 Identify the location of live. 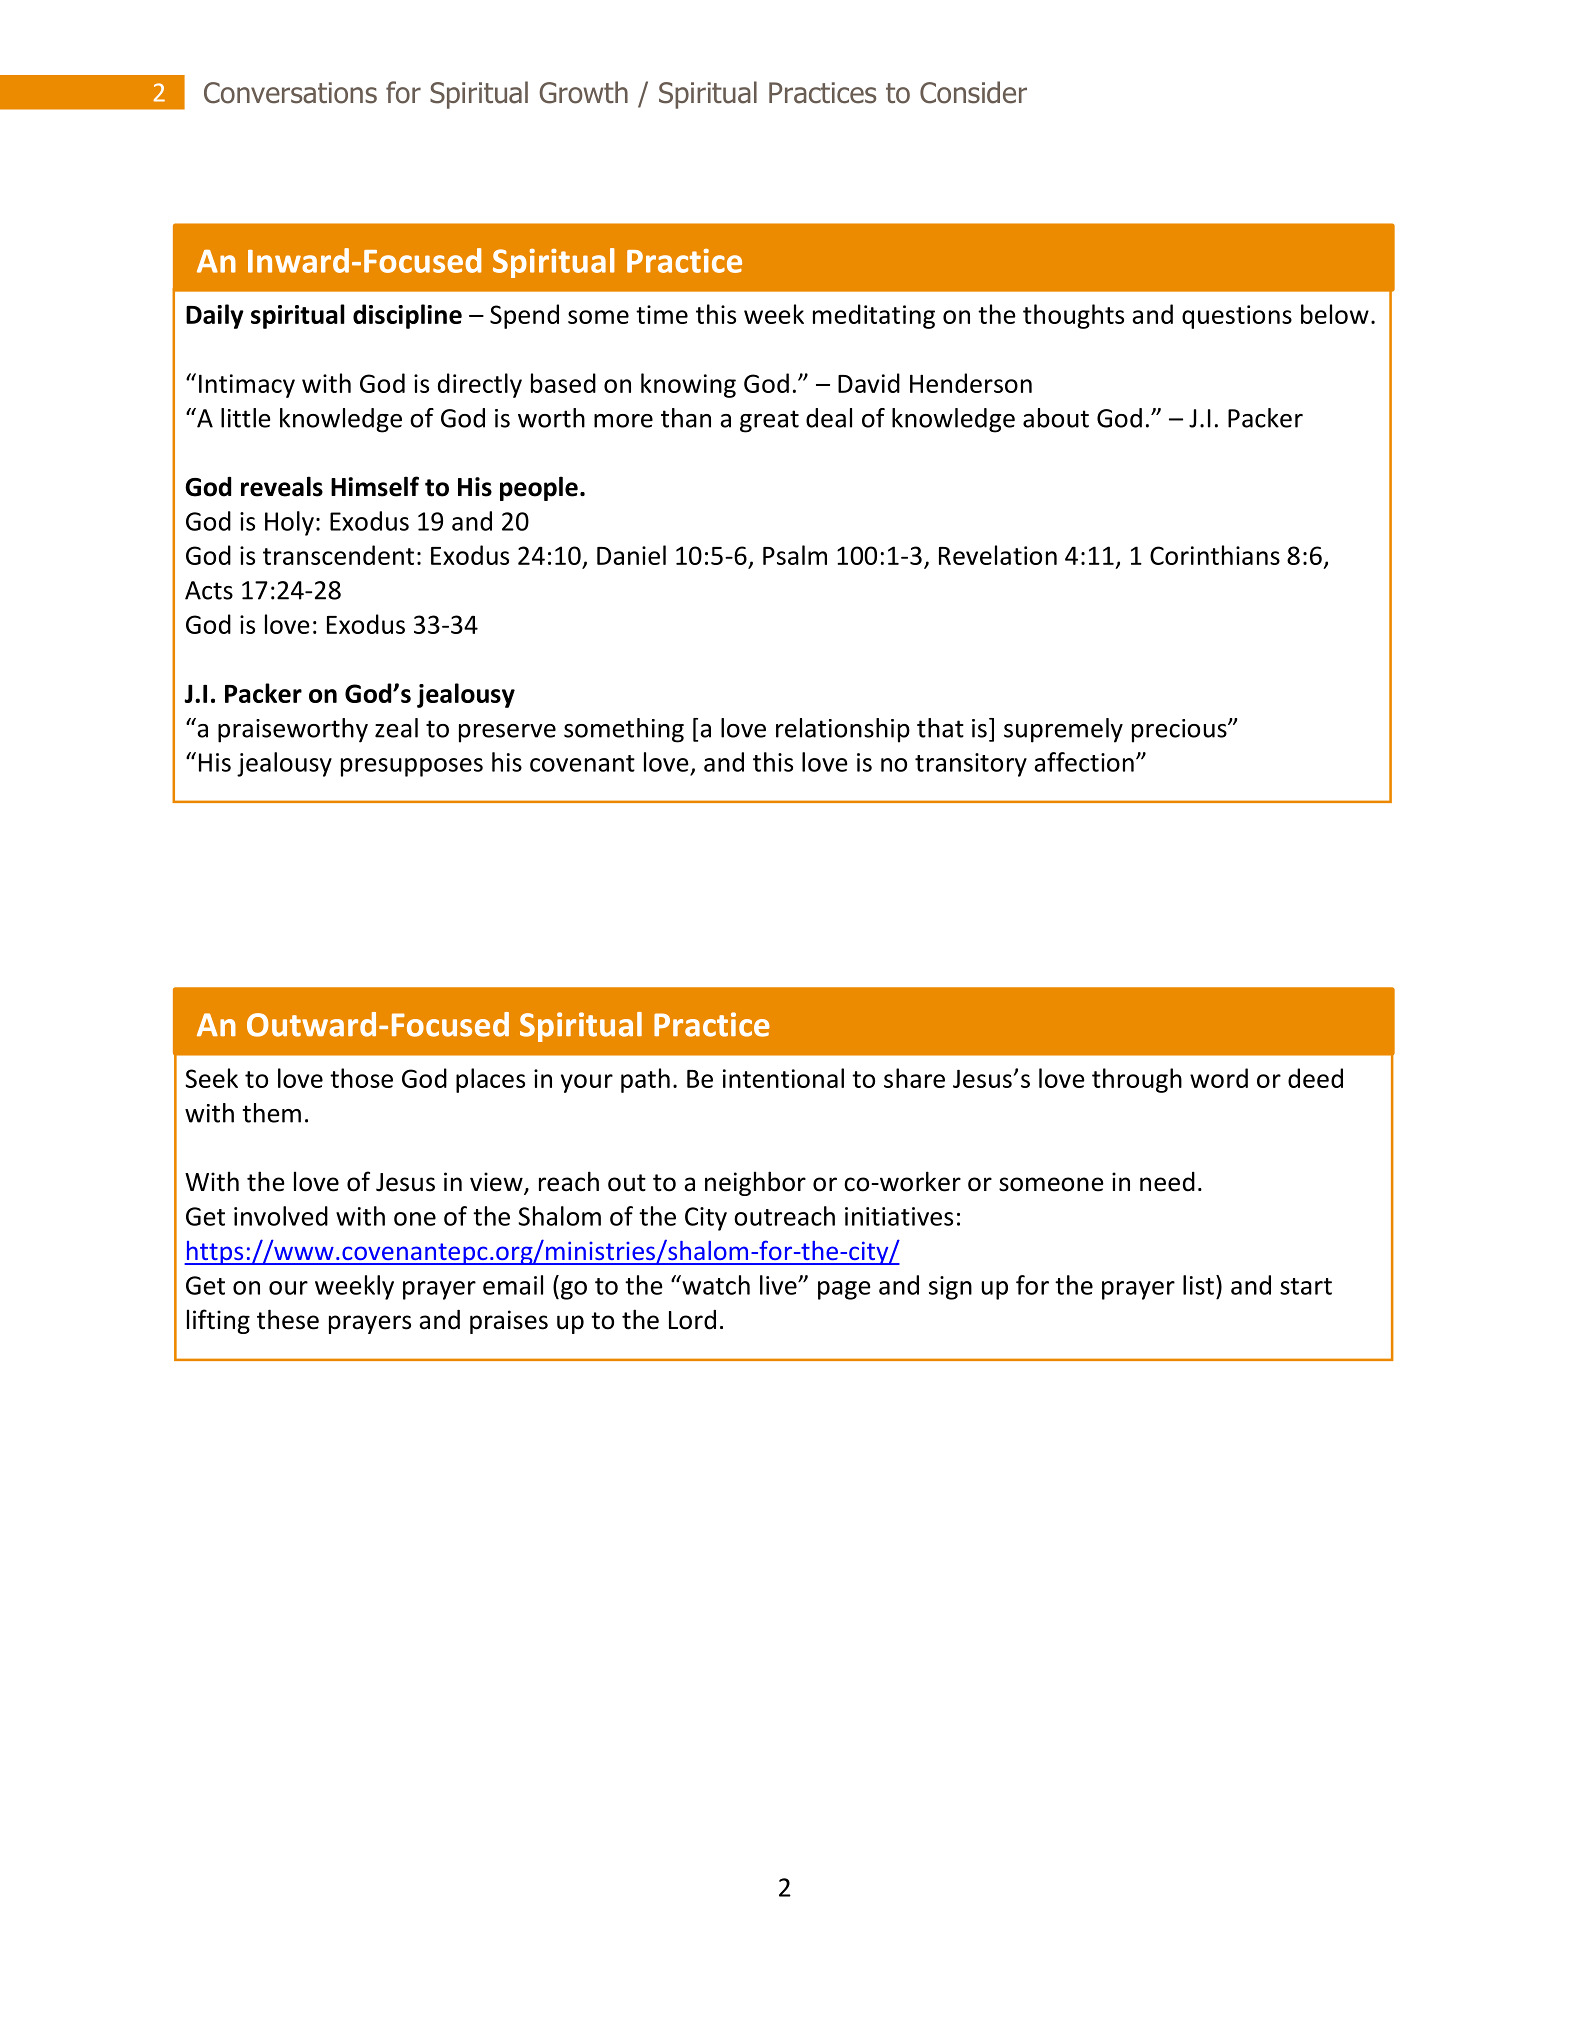
(779, 1285).
